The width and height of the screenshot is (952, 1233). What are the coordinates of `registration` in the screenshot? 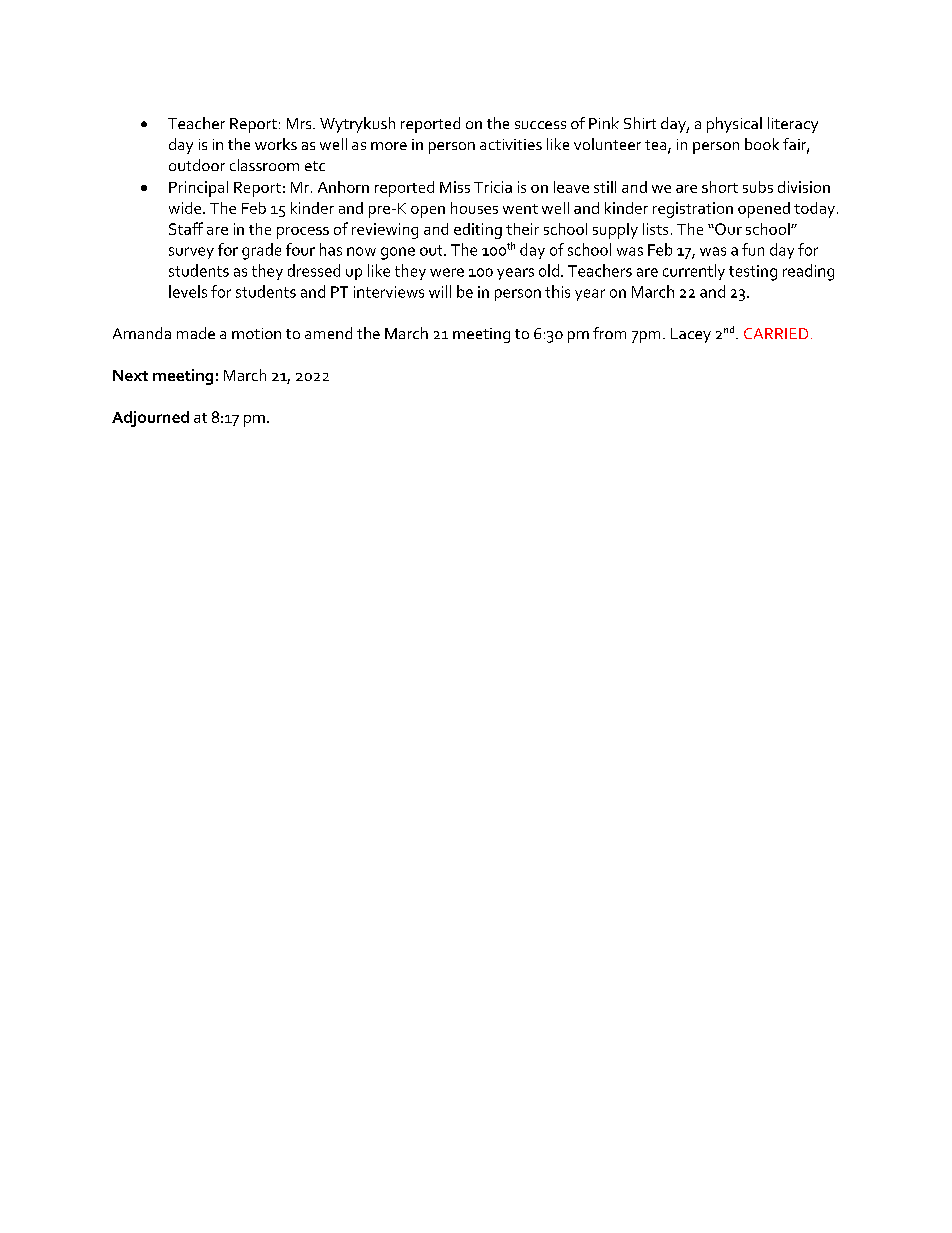 It's located at (693, 210).
